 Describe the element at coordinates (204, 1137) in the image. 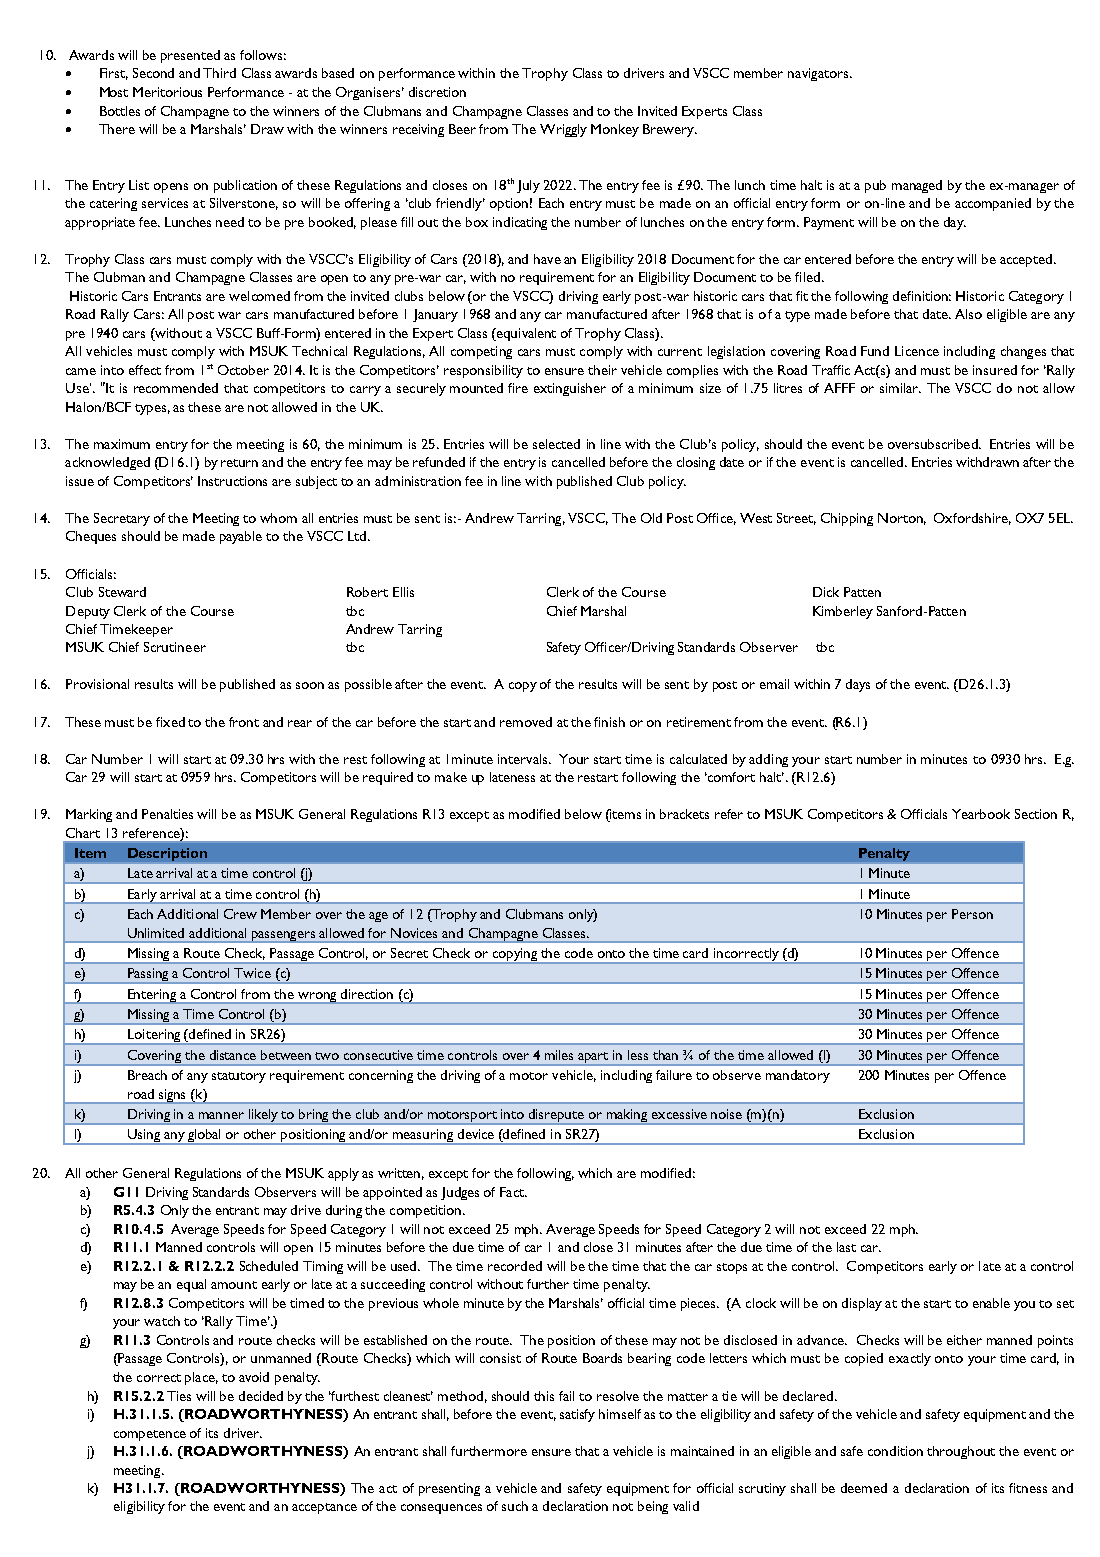

I see `global` at that location.
